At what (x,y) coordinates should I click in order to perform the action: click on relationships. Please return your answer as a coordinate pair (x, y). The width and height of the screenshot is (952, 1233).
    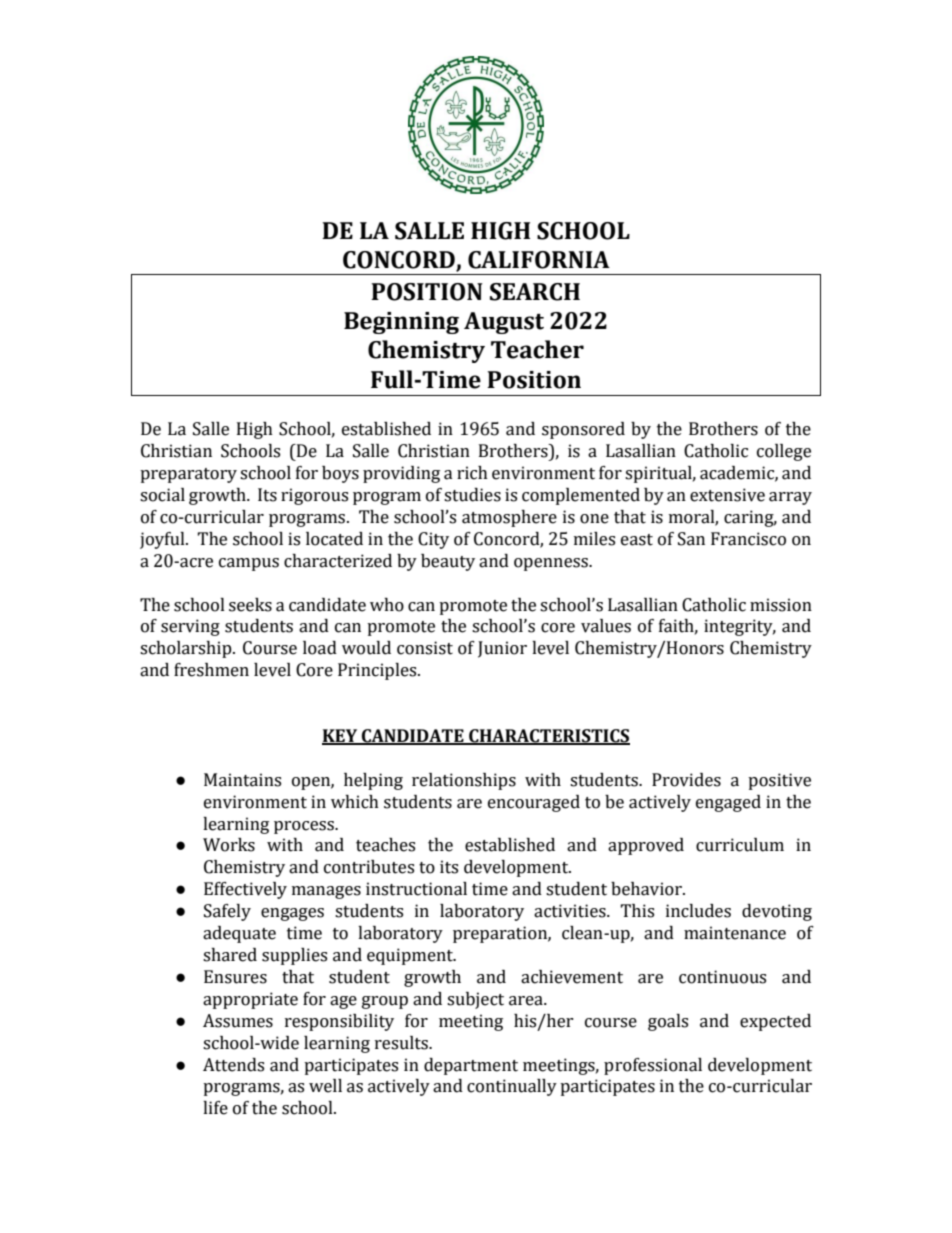
    Looking at the image, I should click on (464, 781).
